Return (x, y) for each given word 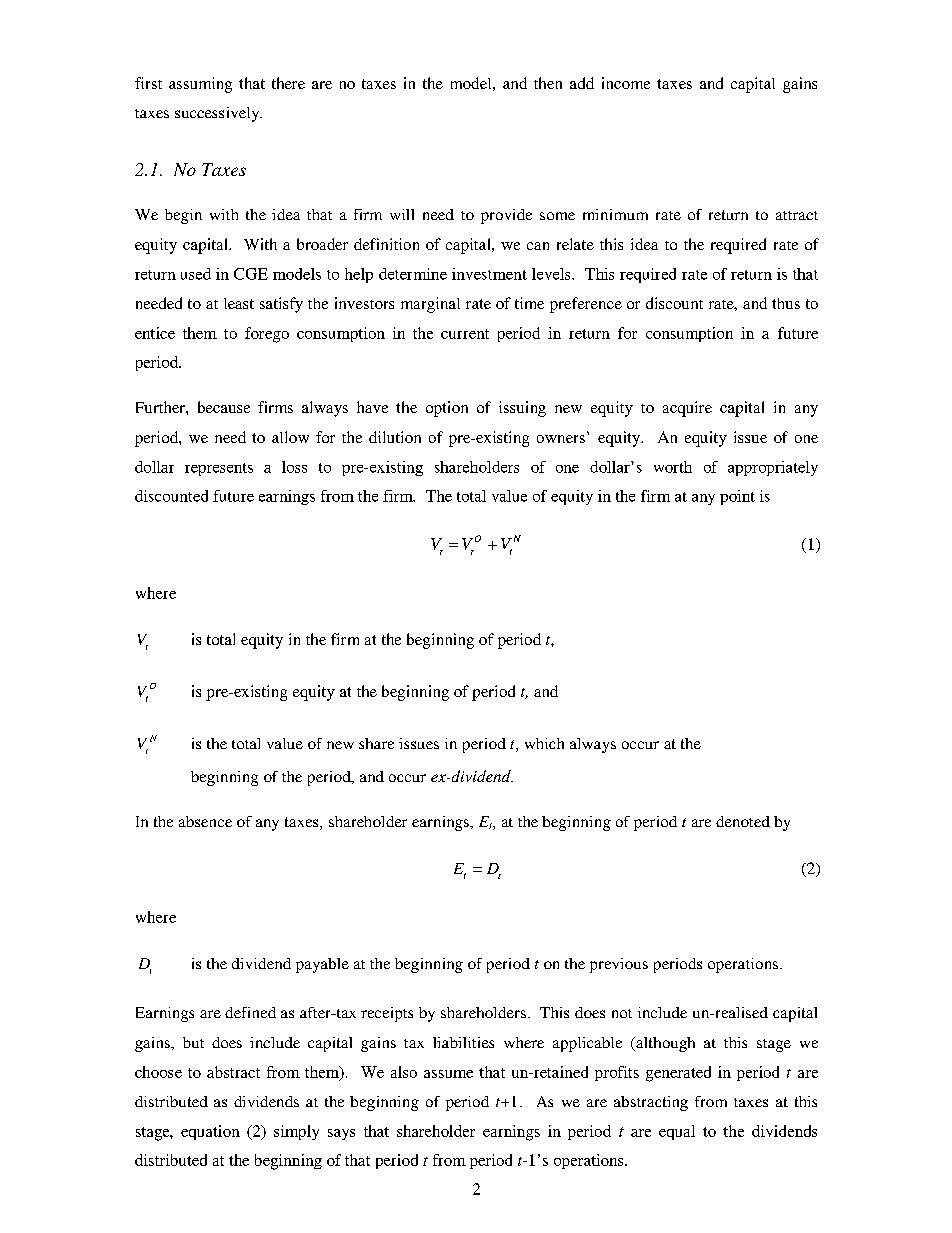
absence (205, 821)
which (544, 743)
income (626, 83)
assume (448, 1074)
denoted (743, 821)
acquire (687, 409)
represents (219, 469)
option (447, 409)
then (548, 83)
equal (677, 1132)
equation (210, 1132)
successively (218, 114)
